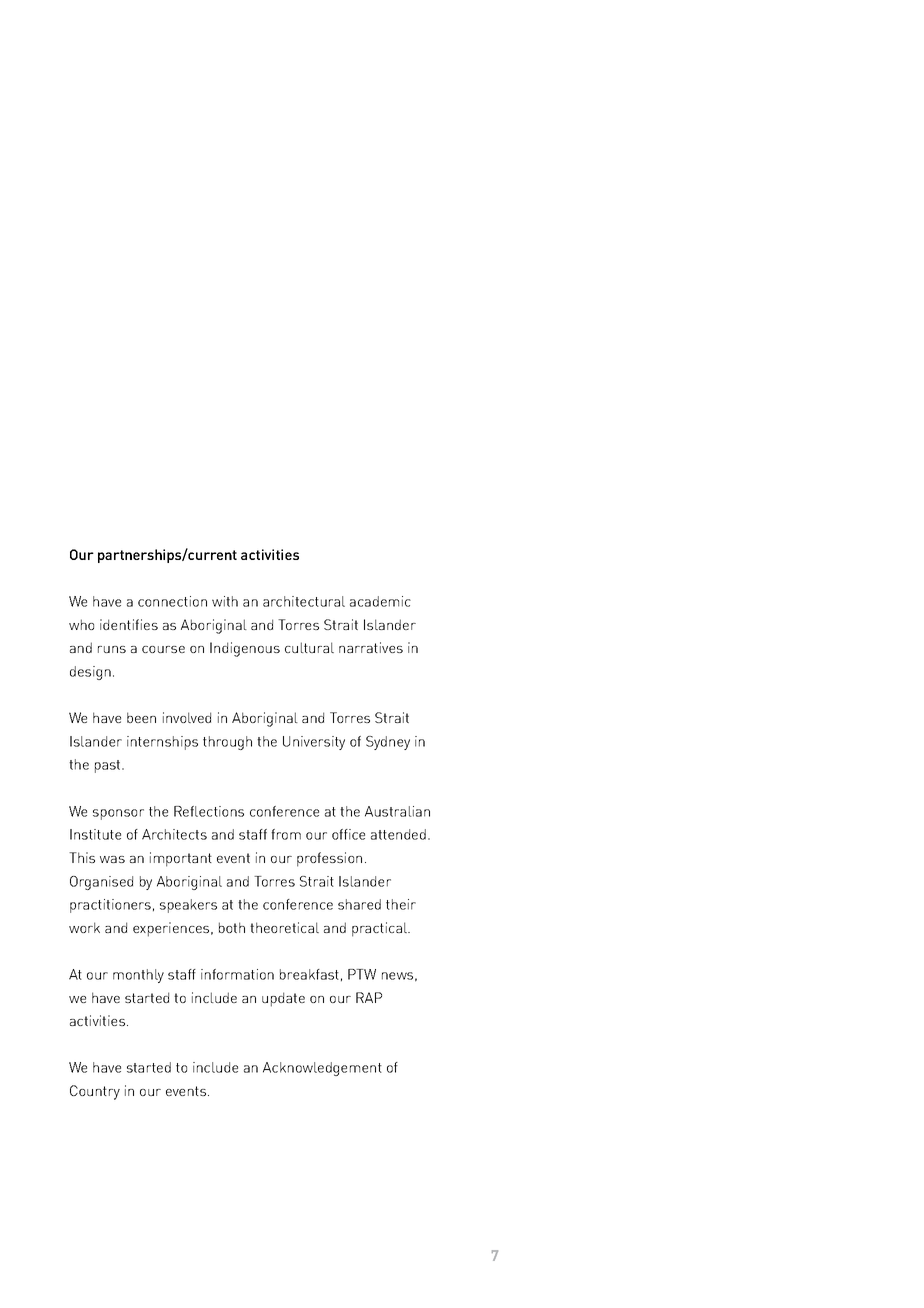 The image size is (924, 1308). What do you see at coordinates (129, 624) in the screenshot?
I see `identifies` at bounding box center [129, 624].
